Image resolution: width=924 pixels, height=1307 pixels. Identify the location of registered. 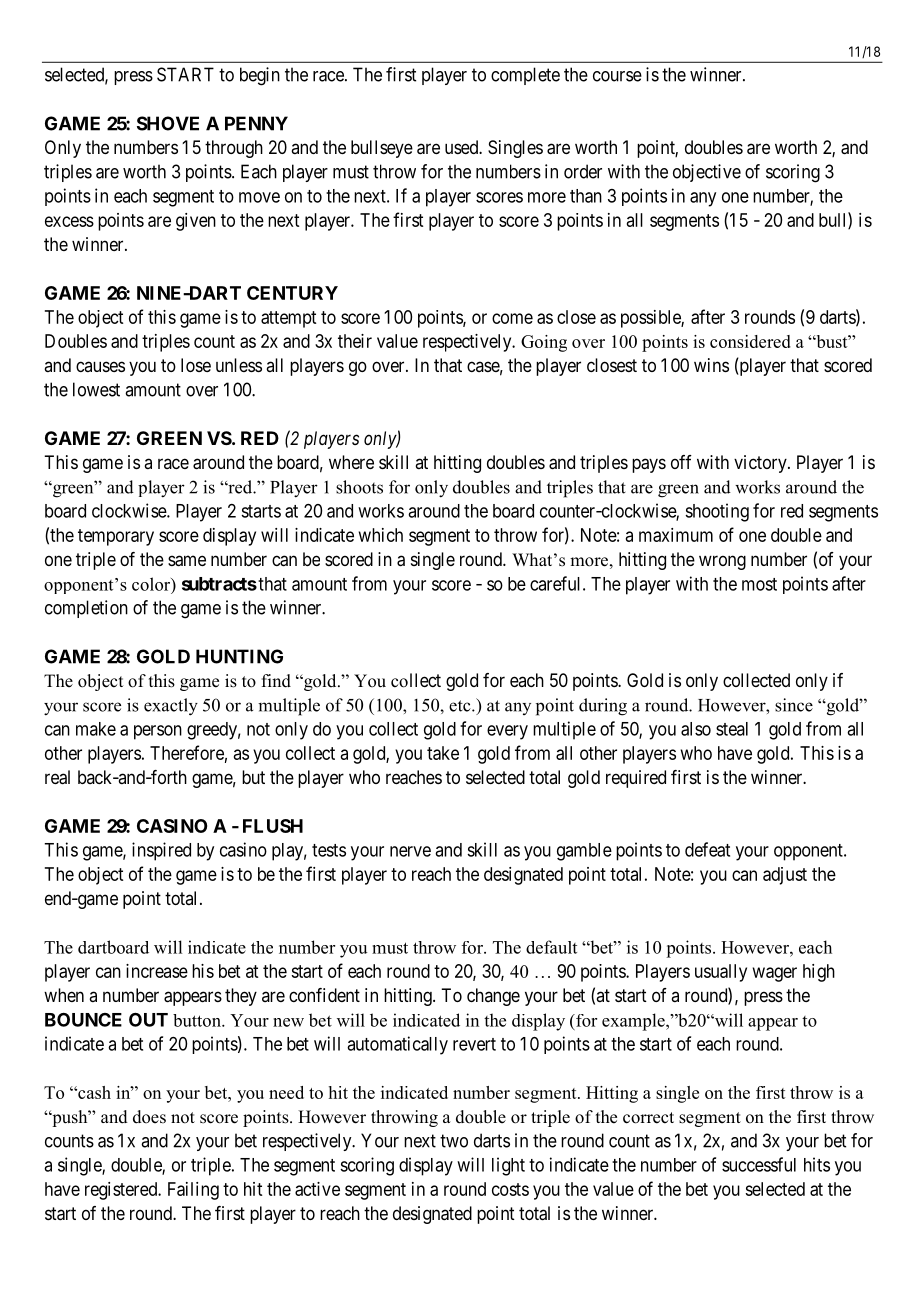
(122, 1191).
